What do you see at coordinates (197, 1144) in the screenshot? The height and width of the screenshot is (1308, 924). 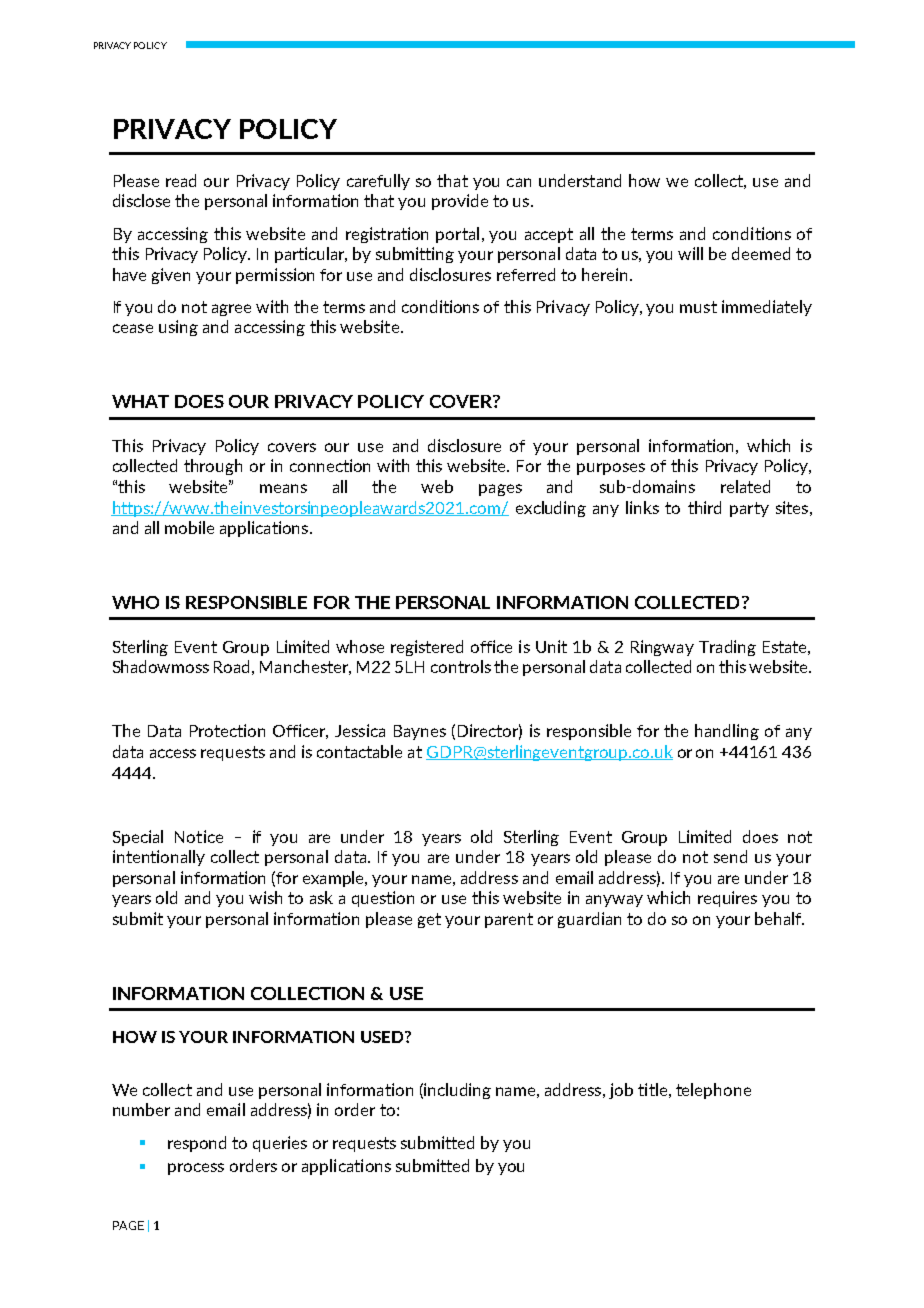 I see `respond` at bounding box center [197, 1144].
